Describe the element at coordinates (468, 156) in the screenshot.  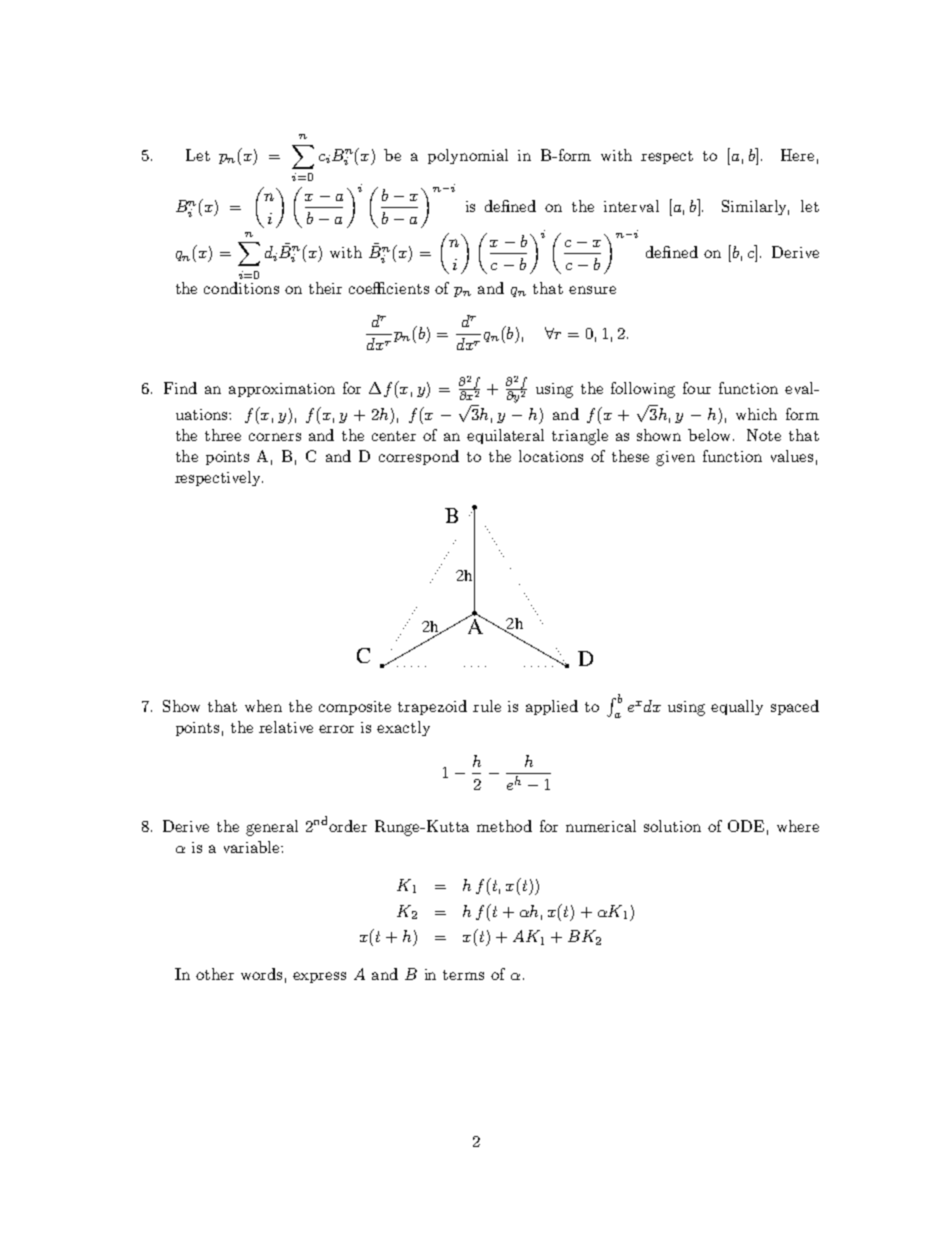
I see `polynomial` at that location.
